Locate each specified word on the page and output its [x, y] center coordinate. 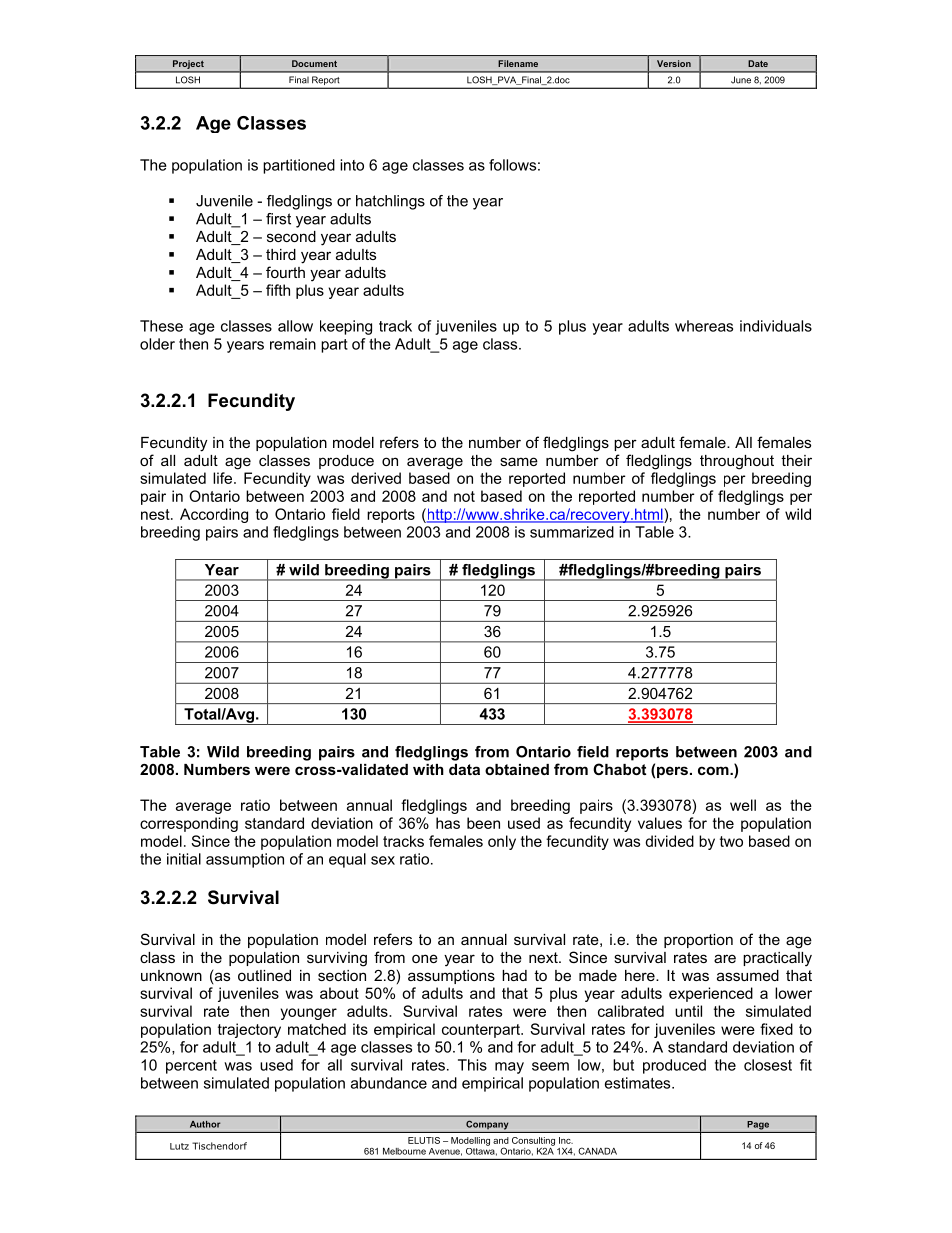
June [741, 79]
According [214, 515]
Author [205, 1124]
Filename [518, 63]
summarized [572, 532]
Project [188, 64]
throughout [737, 462]
